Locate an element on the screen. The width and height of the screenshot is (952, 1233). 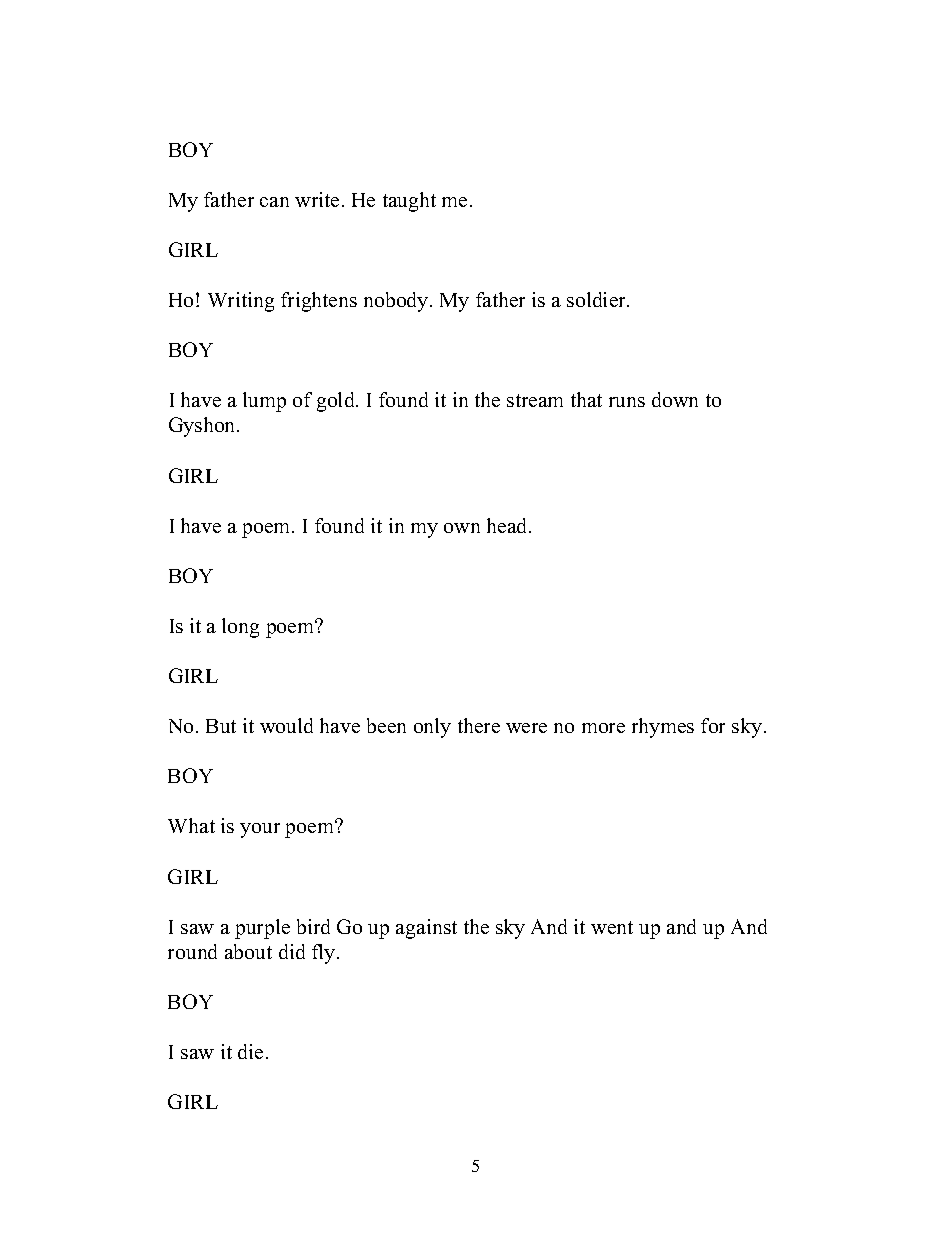
long is located at coordinates (240, 628).
